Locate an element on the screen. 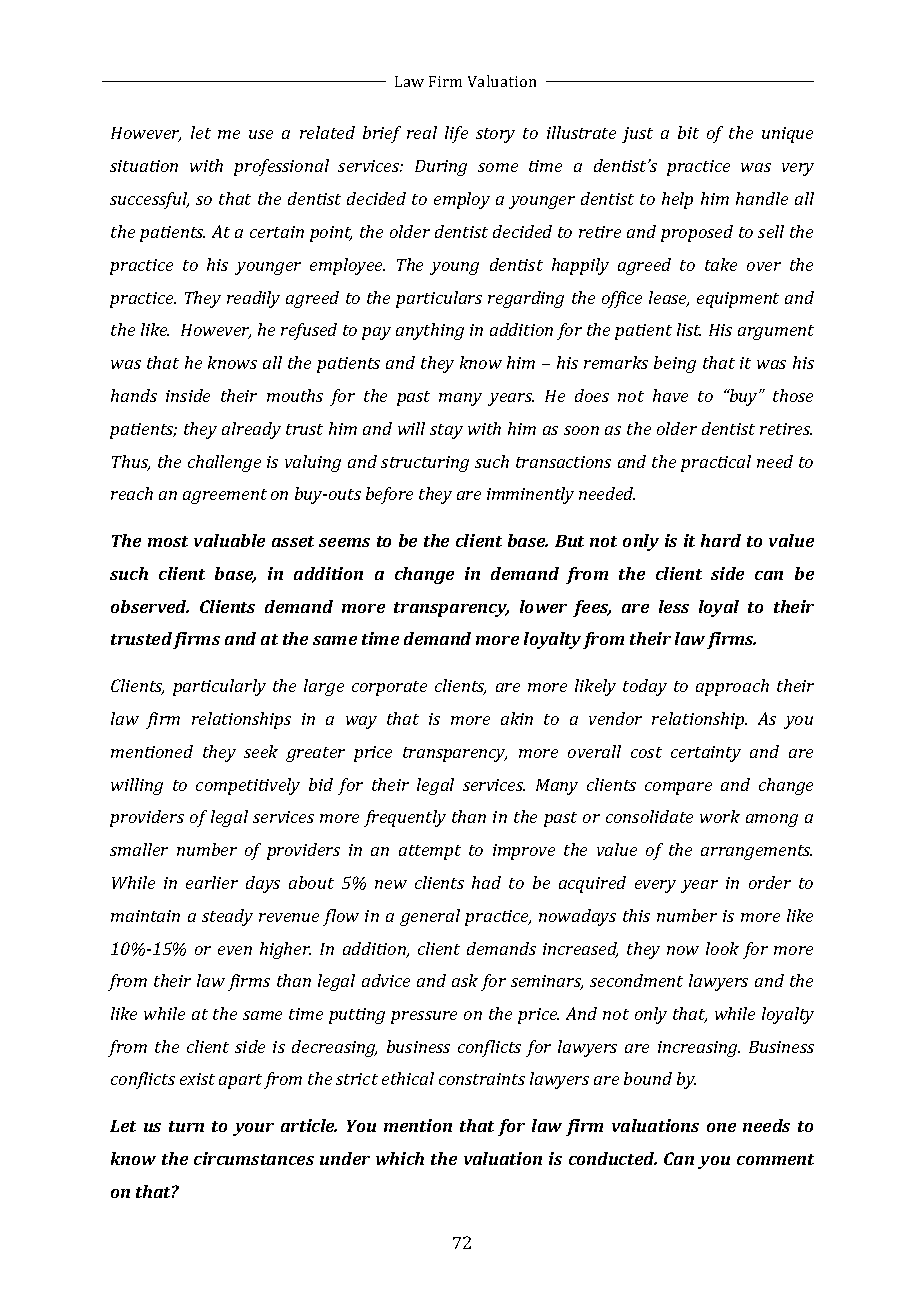 This screenshot has height=1308, width=924. structuring is located at coordinates (425, 464).
